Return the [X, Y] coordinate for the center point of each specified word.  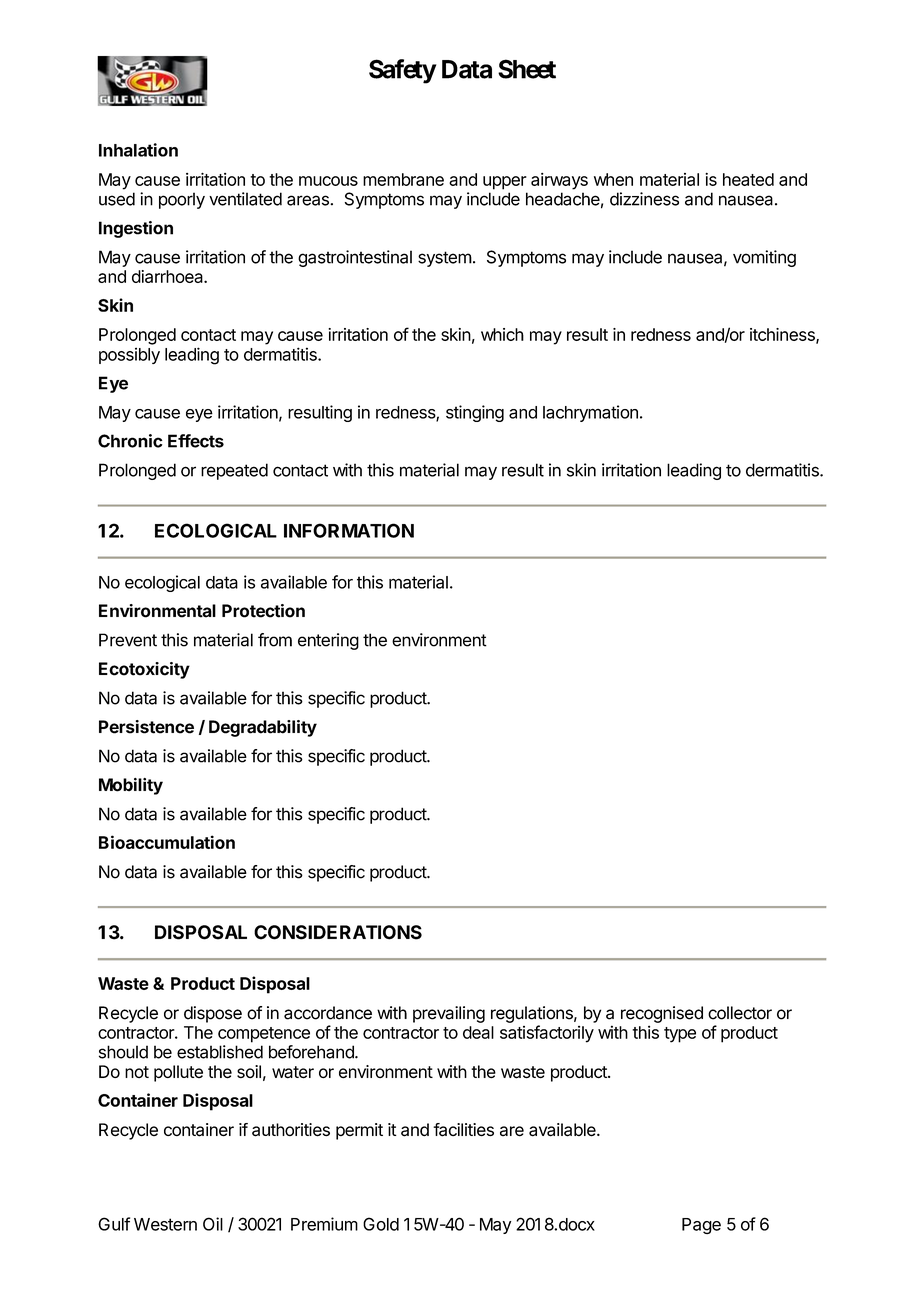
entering [328, 641]
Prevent [128, 640]
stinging [475, 413]
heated [748, 179]
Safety [402, 71]
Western [165, 1224]
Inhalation [138, 150]
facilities [463, 1130]
